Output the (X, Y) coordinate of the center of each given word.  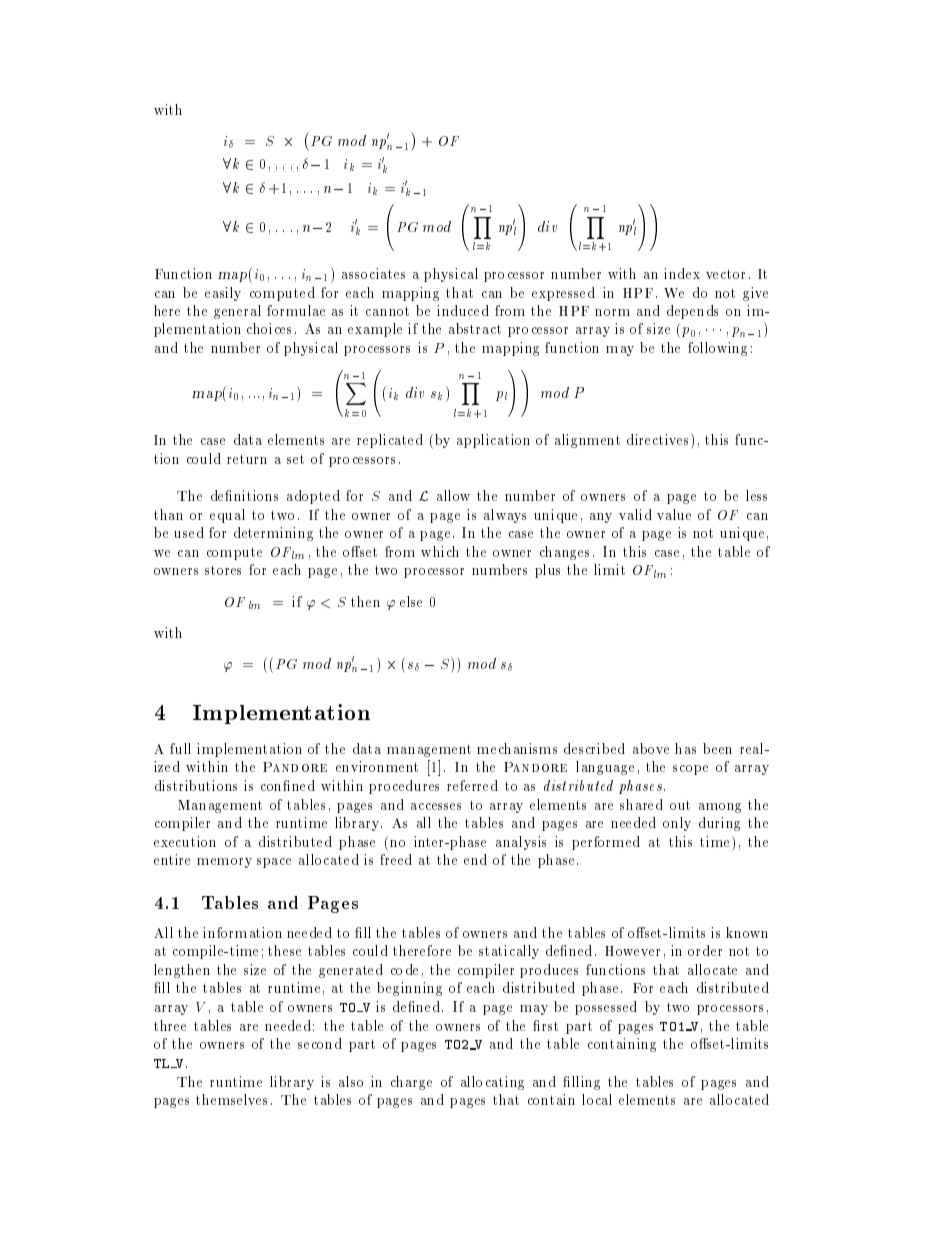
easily (223, 294)
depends (692, 312)
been (717, 748)
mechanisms (517, 748)
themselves (231, 1099)
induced (463, 310)
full (180, 748)
